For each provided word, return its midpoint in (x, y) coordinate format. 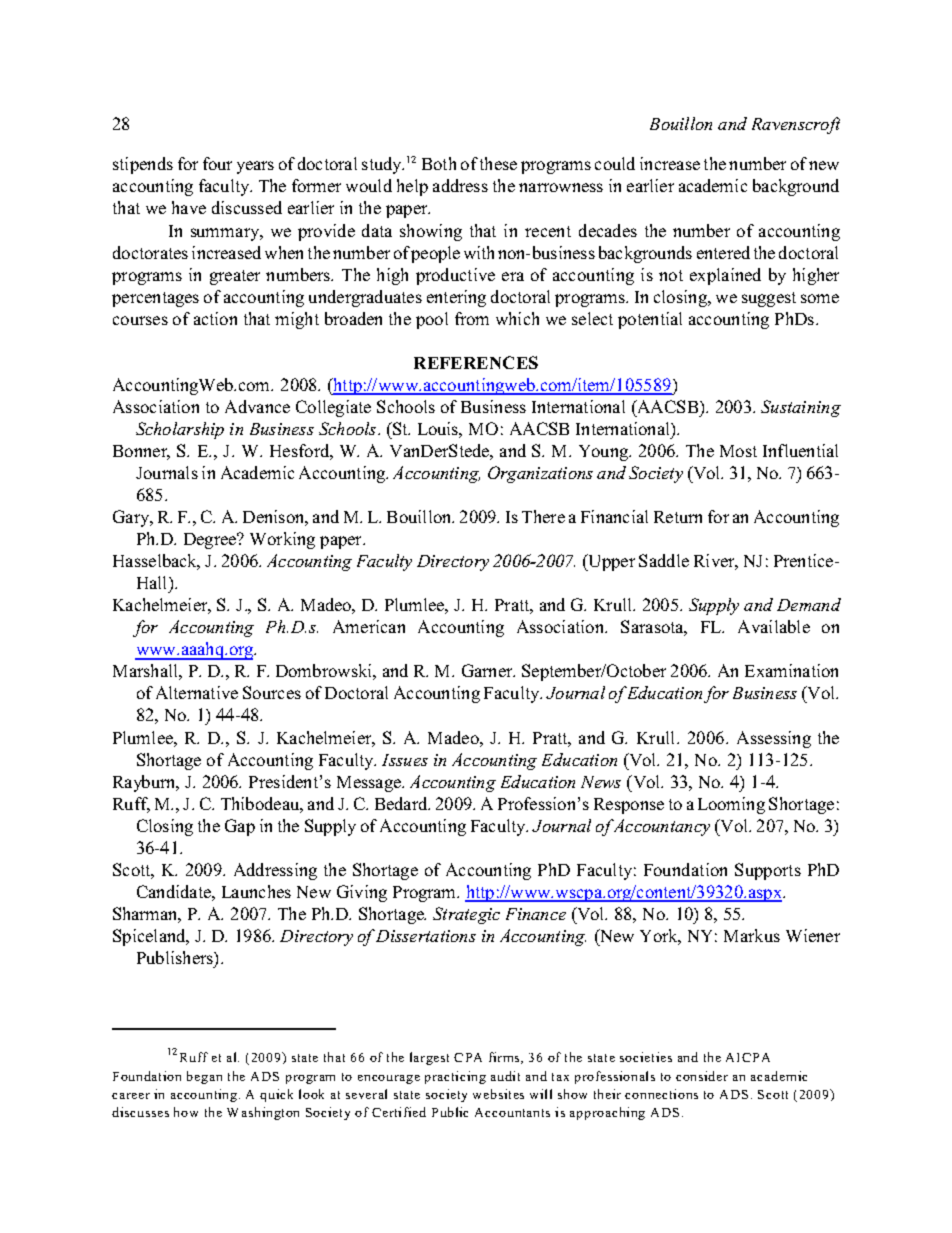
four (217, 163)
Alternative (197, 692)
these (498, 163)
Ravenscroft (796, 125)
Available (774, 626)
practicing (455, 1077)
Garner (488, 670)
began (204, 1077)
